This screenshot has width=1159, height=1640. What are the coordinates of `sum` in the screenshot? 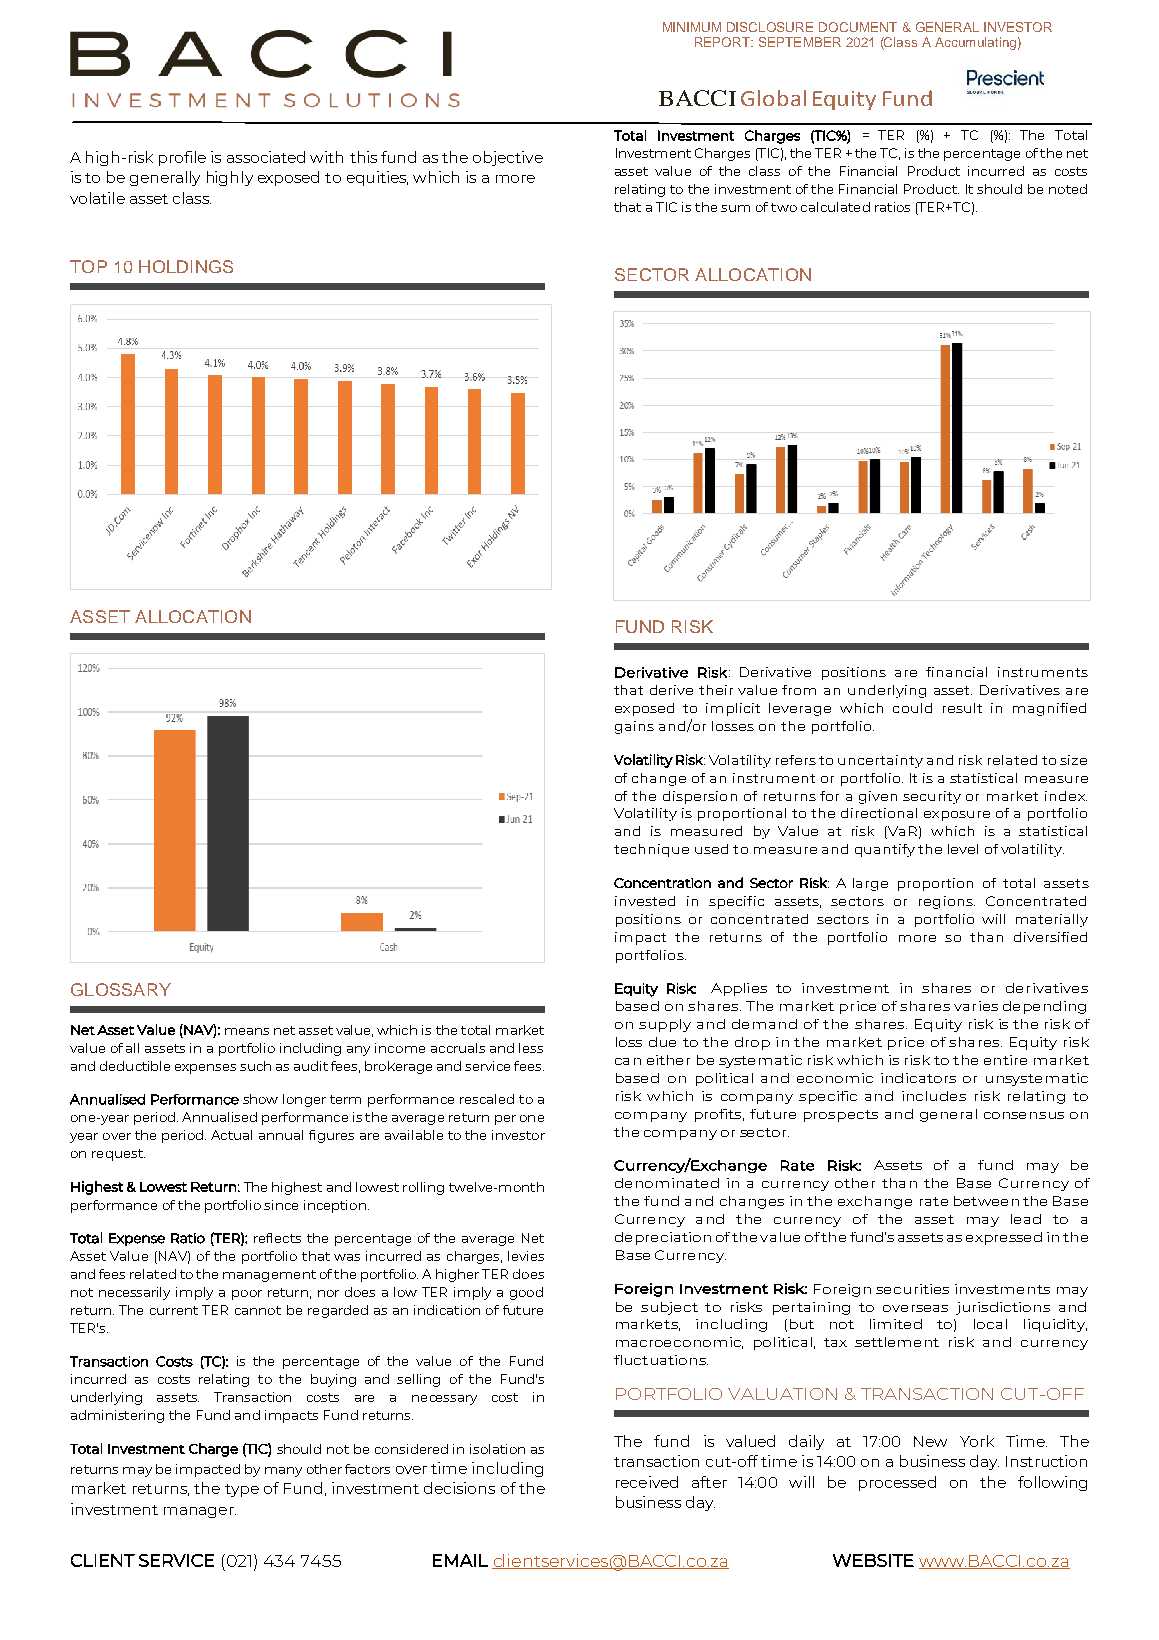 It's located at (735, 208).
